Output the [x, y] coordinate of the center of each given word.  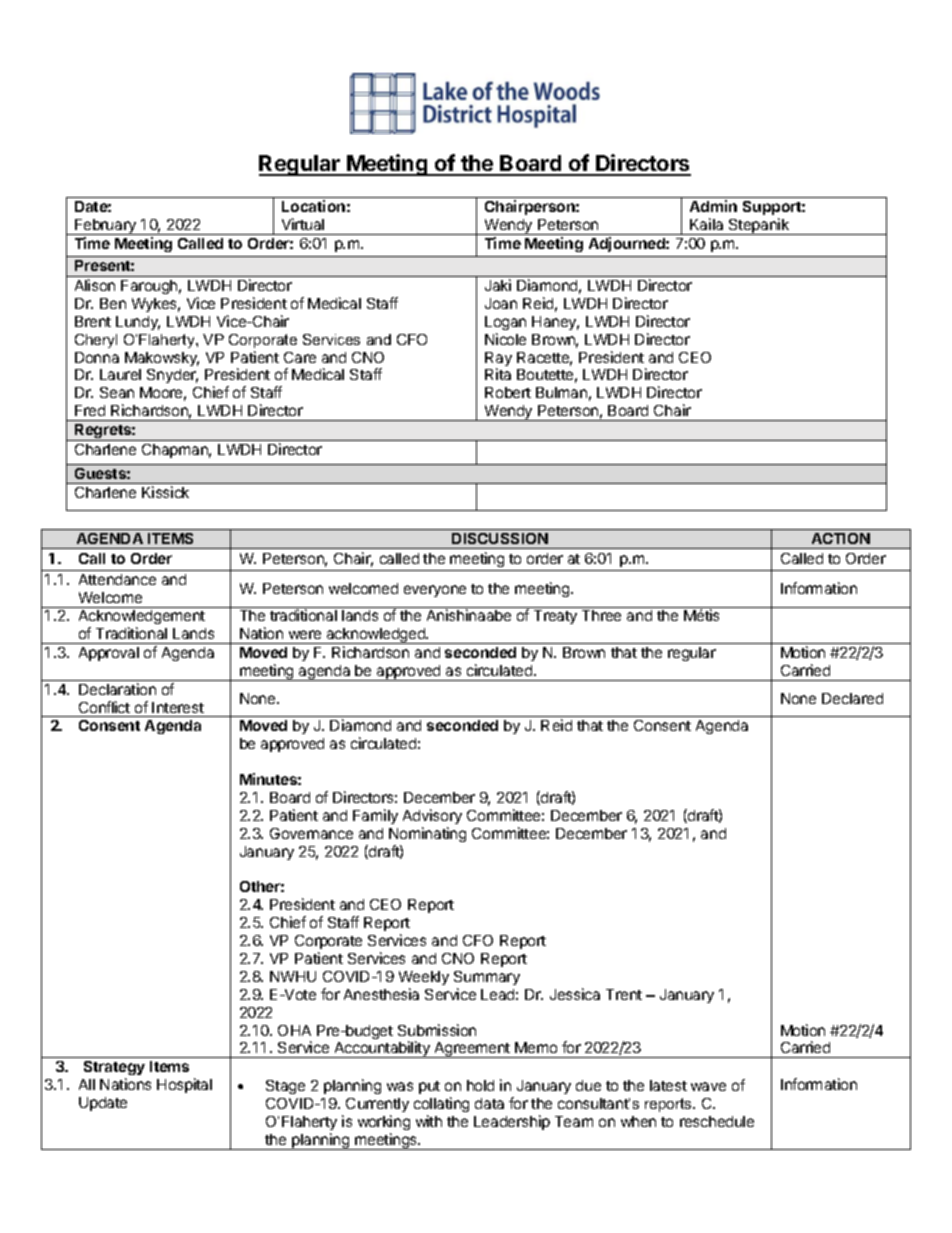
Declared [852, 698]
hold [480, 1085]
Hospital [184, 1085]
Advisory [432, 816]
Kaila [706, 224]
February [105, 227]
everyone [435, 591]
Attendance [117, 579]
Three [601, 615]
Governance [311, 833]
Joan [501, 303]
